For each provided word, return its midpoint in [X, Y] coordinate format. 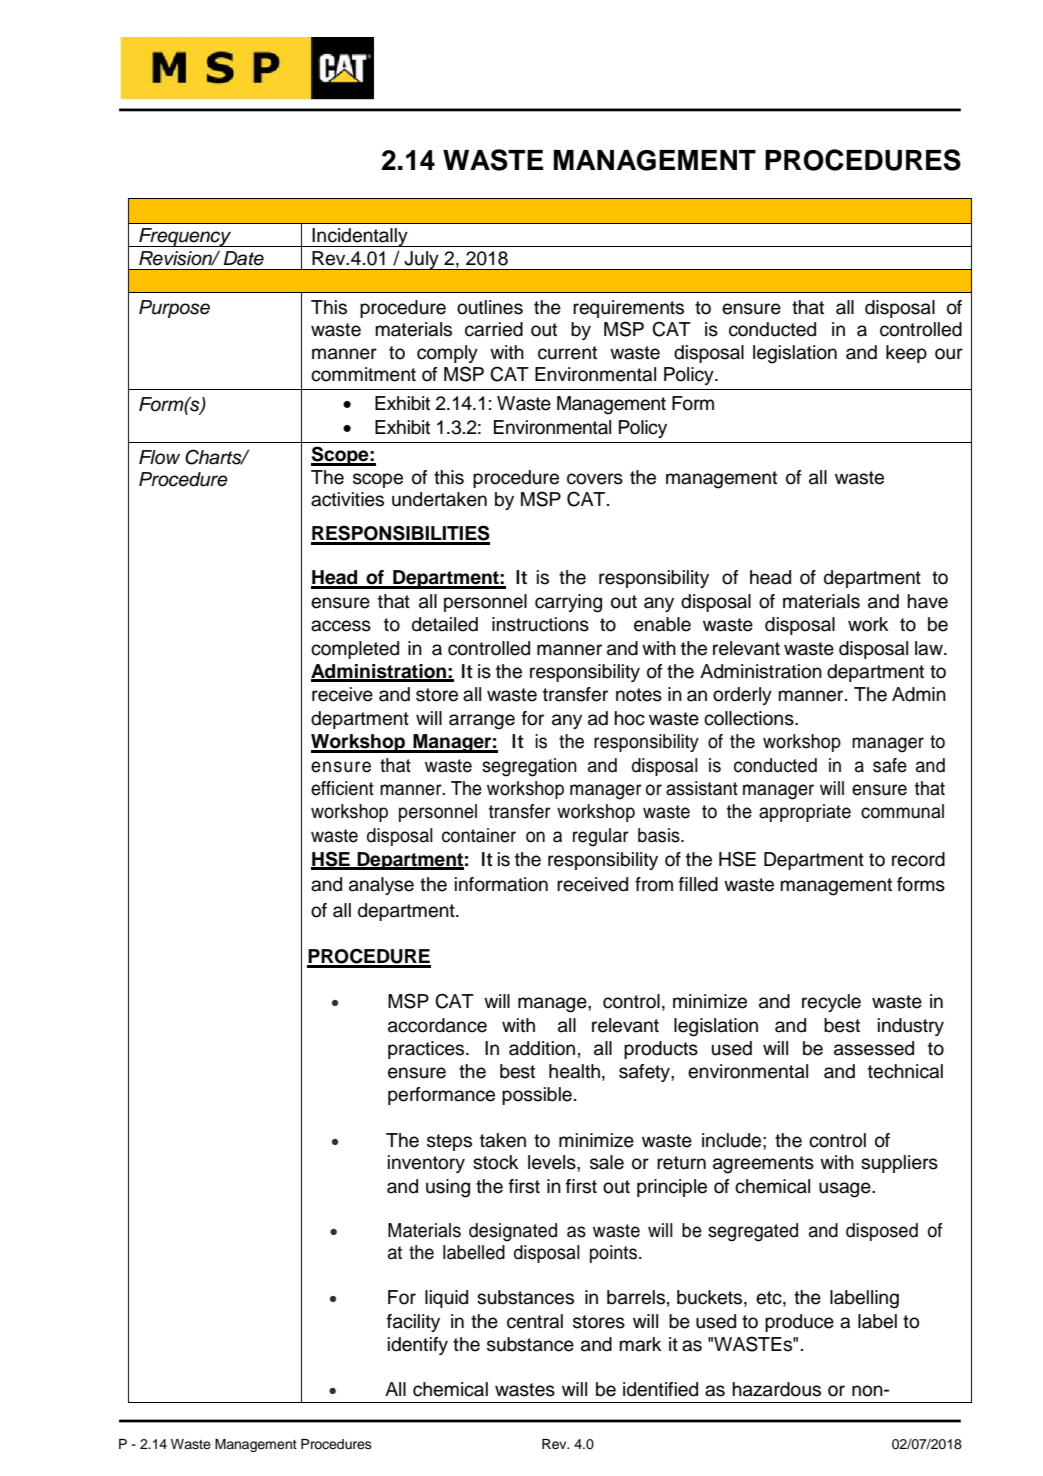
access [341, 626]
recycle [831, 1003]
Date [244, 258]
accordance [437, 1025]
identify [418, 1346]
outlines [490, 307]
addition [542, 1048]
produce [799, 1323]
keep [906, 354]
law [930, 648]
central [535, 1321]
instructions [540, 624]
